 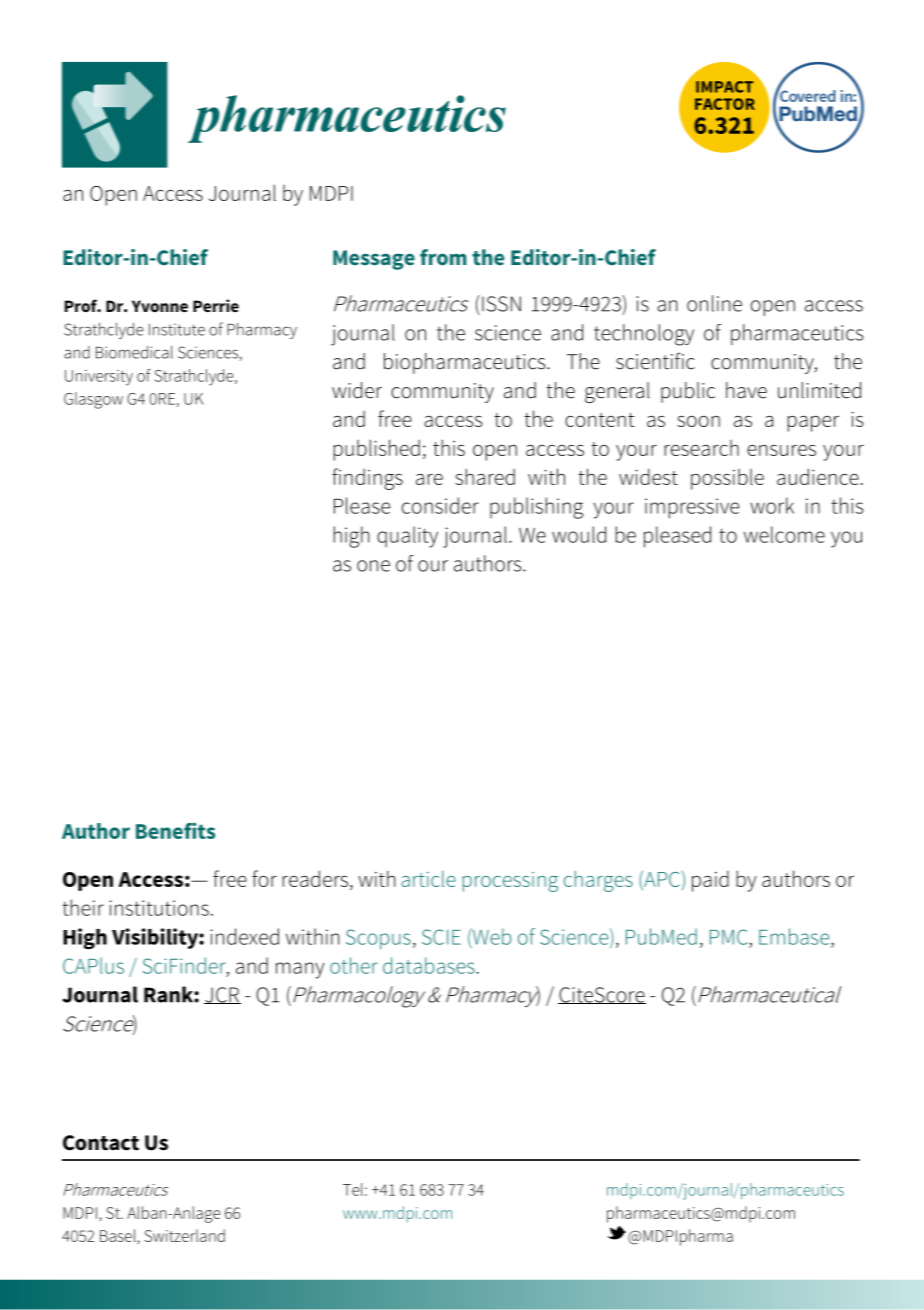 I want to click on from, so click(x=443, y=257).
